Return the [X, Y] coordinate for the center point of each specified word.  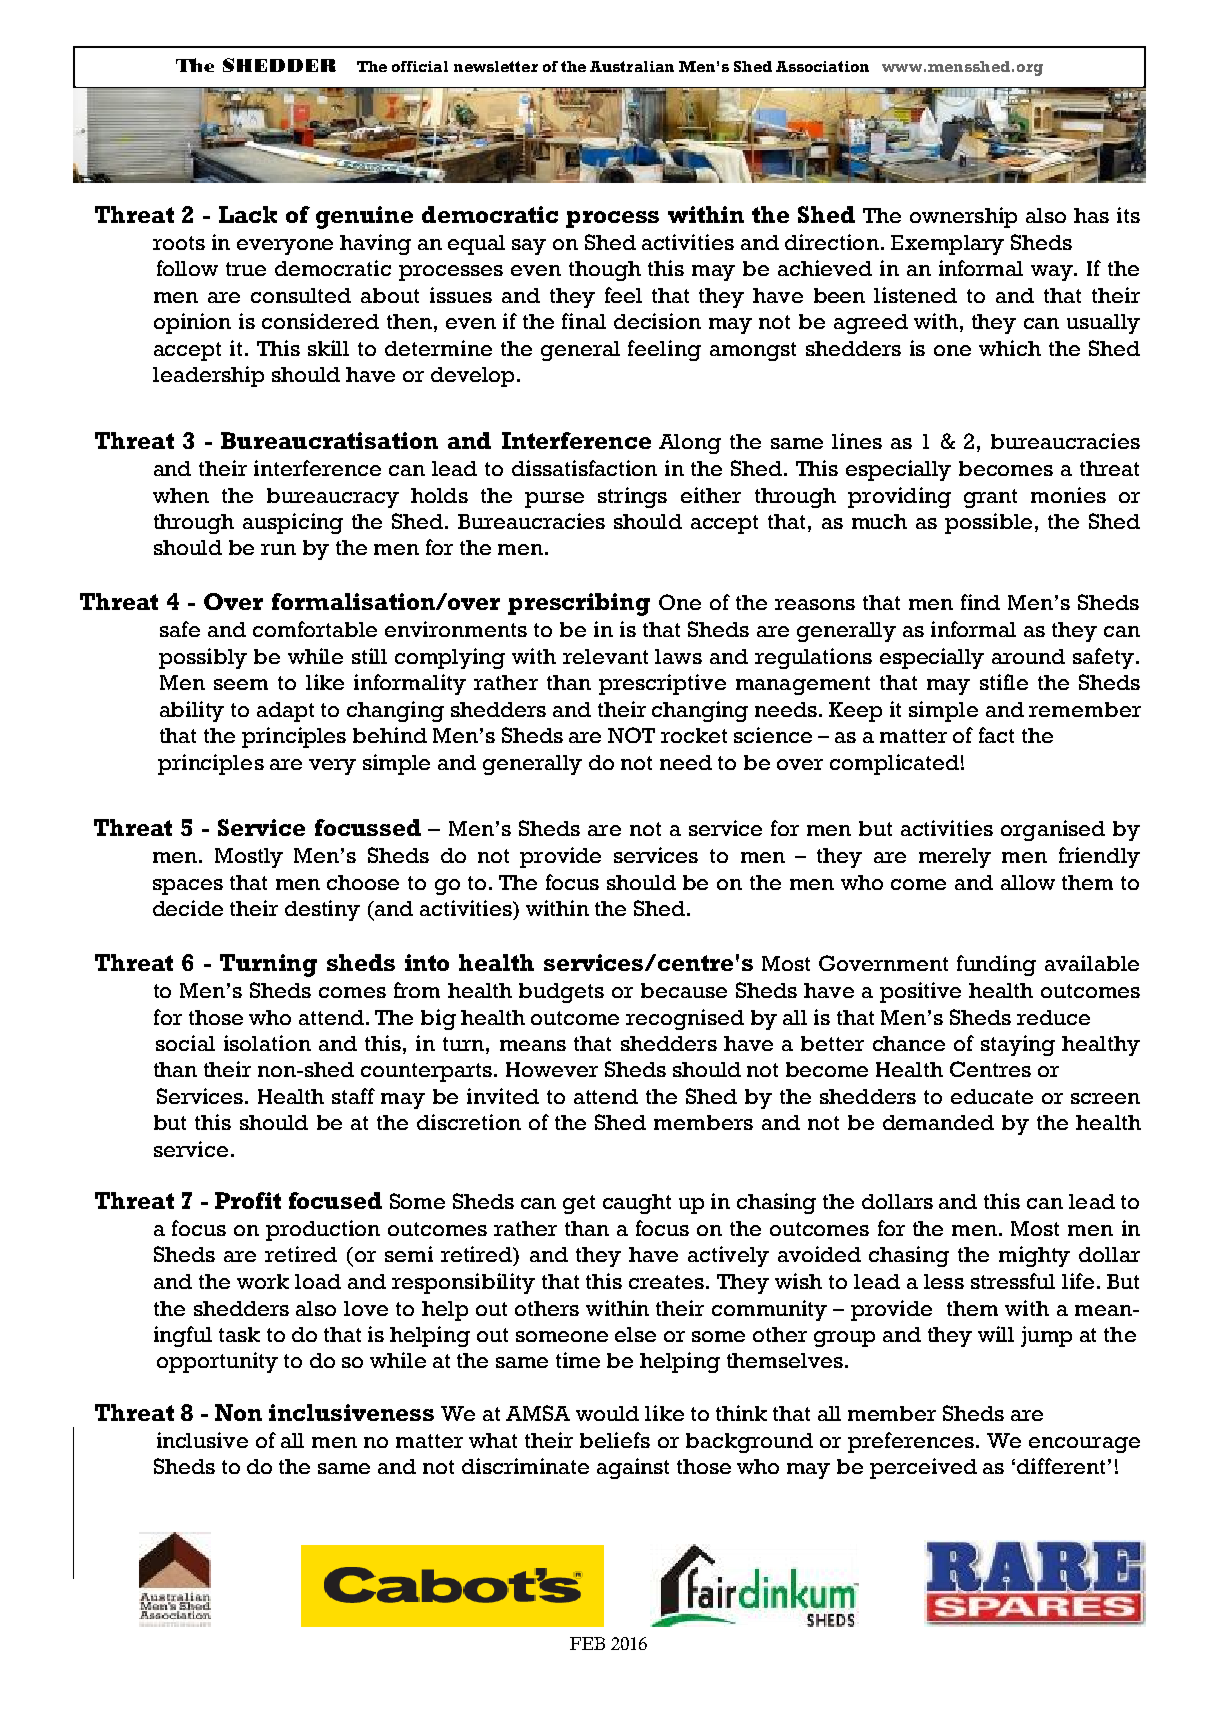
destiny [322, 910]
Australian [632, 66]
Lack [248, 214]
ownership [963, 217]
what [493, 1440]
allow [1028, 882]
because [684, 990]
